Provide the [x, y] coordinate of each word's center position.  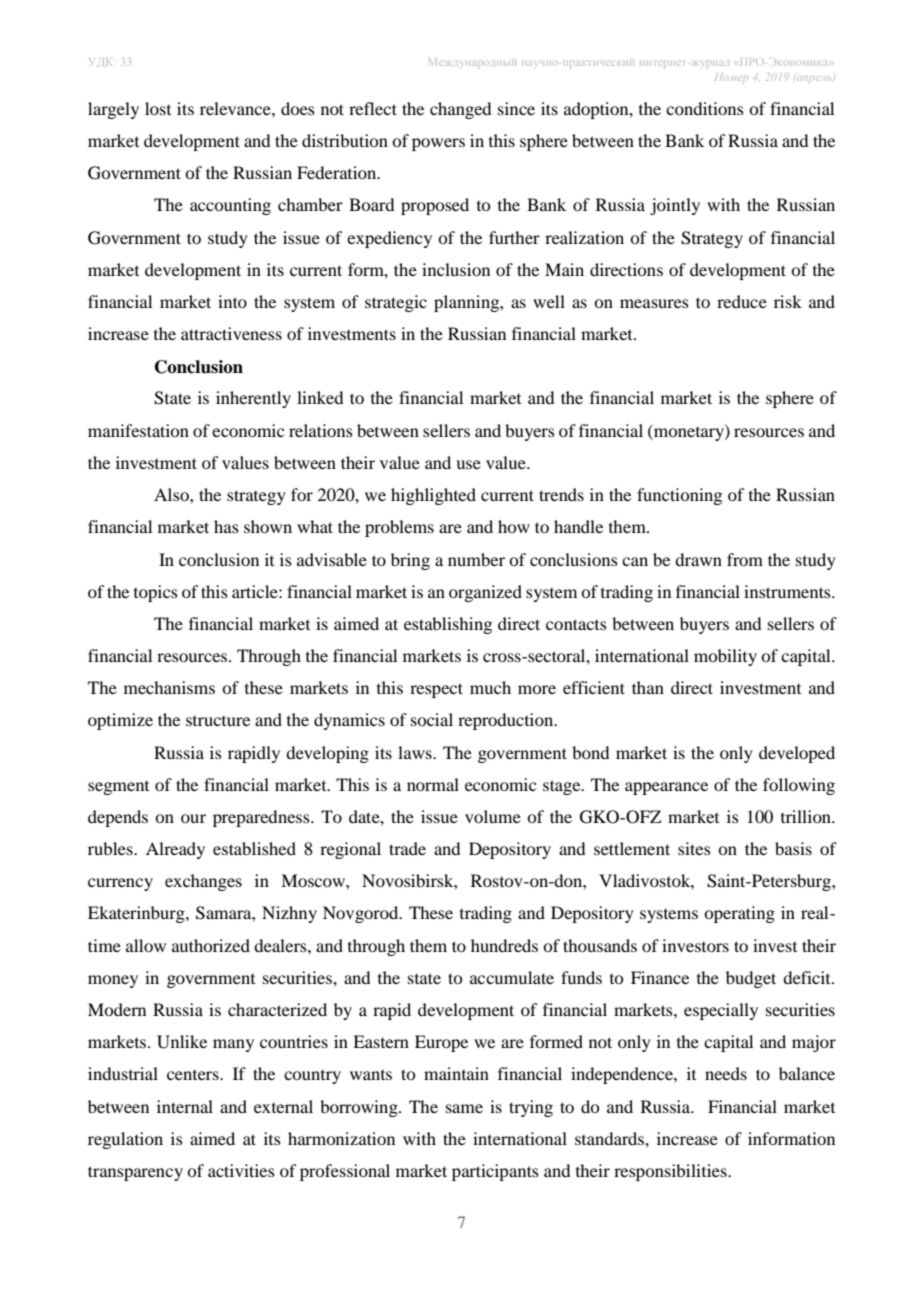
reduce [742, 301]
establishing [448, 625]
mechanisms [169, 687]
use [468, 464]
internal [185, 1106]
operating [739, 914]
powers [438, 144]
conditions [705, 108]
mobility [725, 657]
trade [407, 848]
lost [158, 108]
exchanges [203, 882]
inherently [253, 399]
